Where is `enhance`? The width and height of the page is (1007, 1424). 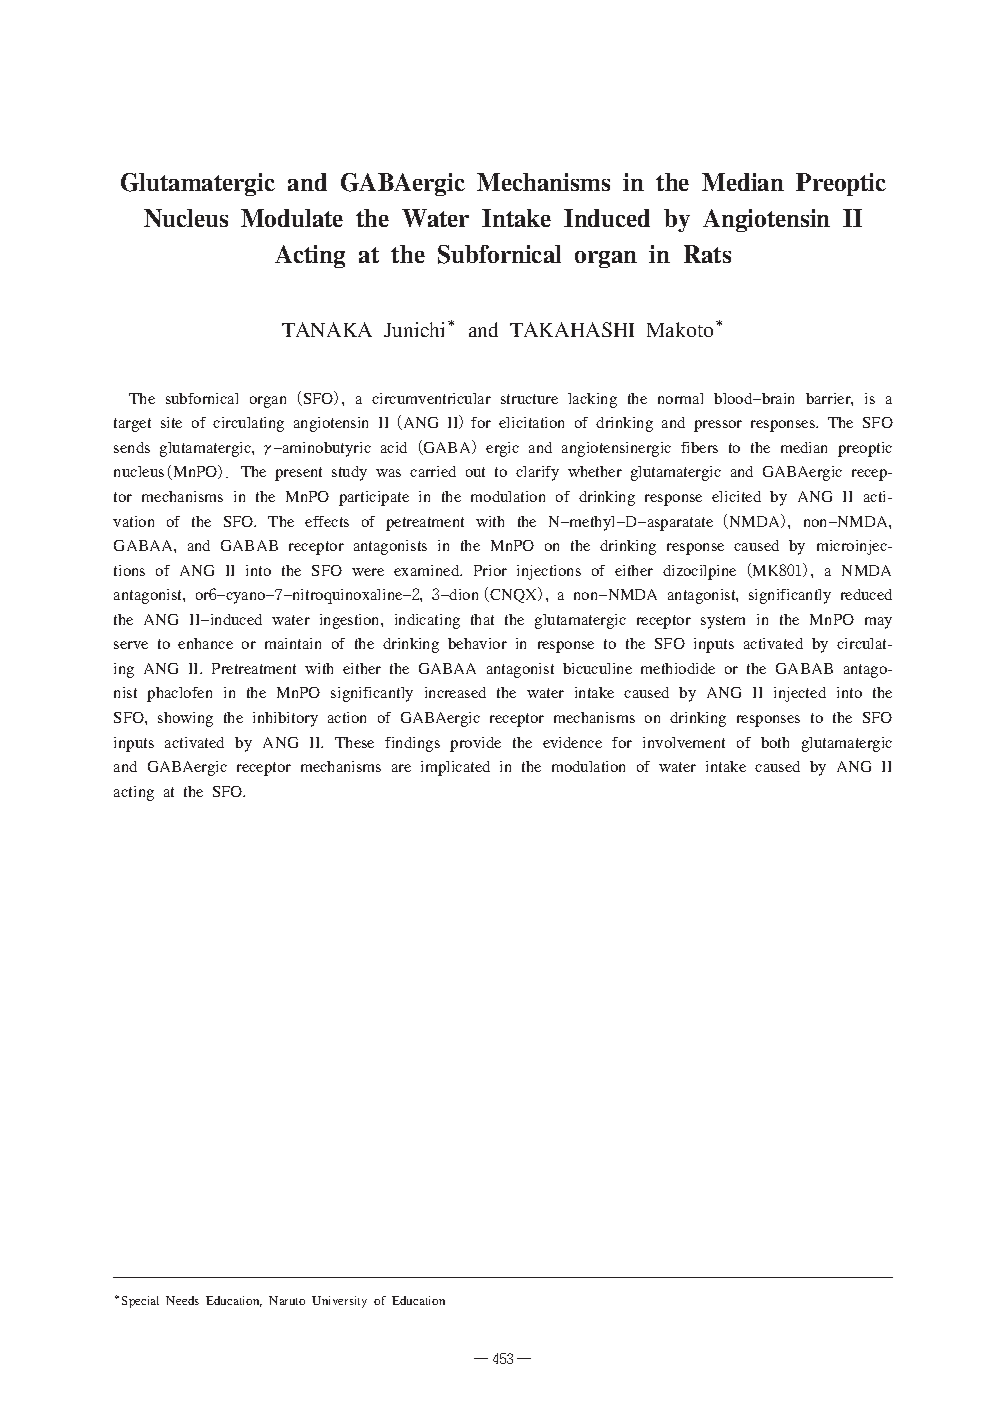
enhance is located at coordinates (205, 643).
